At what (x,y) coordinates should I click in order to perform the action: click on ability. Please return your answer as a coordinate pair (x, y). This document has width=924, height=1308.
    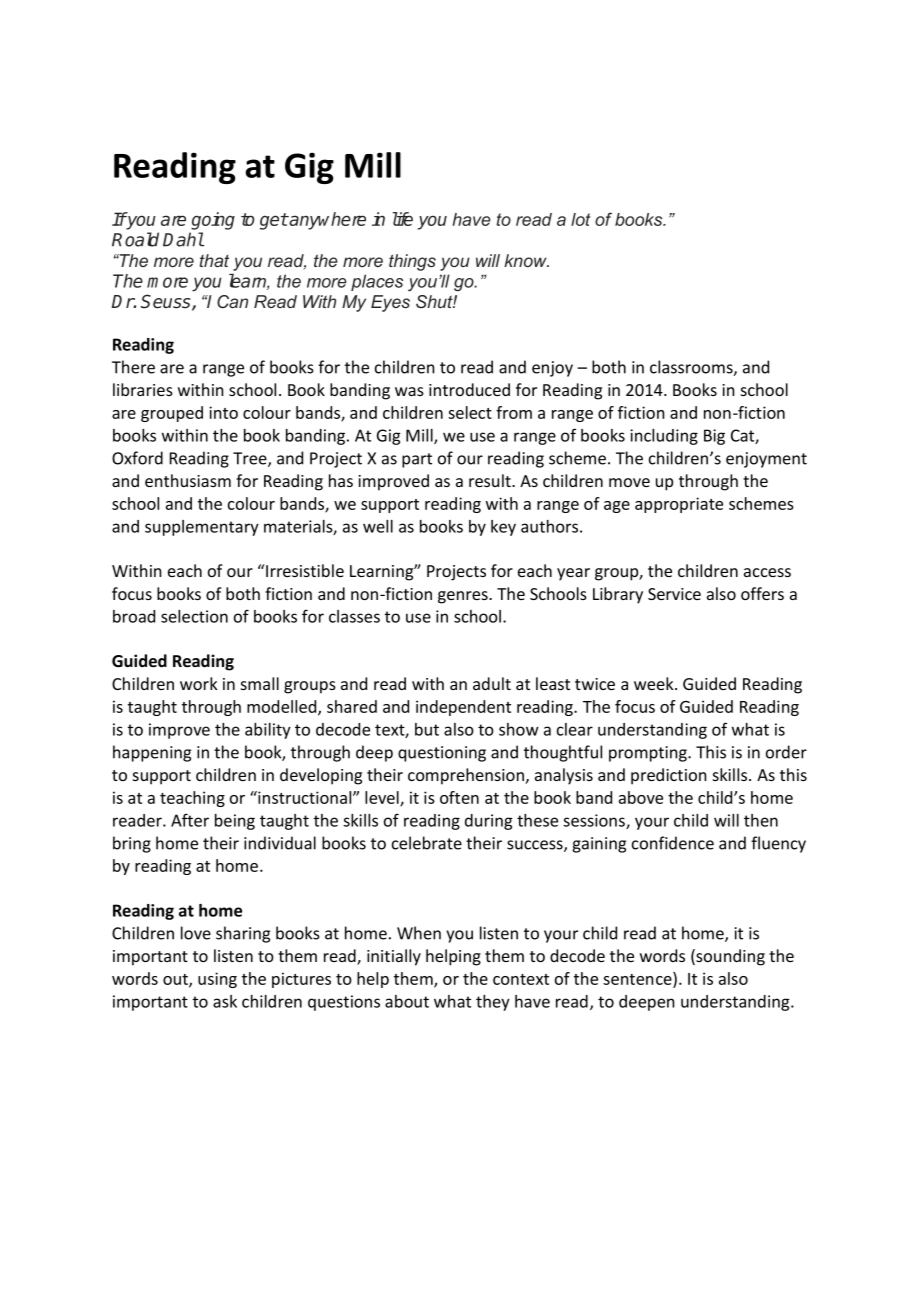
    Looking at the image, I should click on (268, 731).
